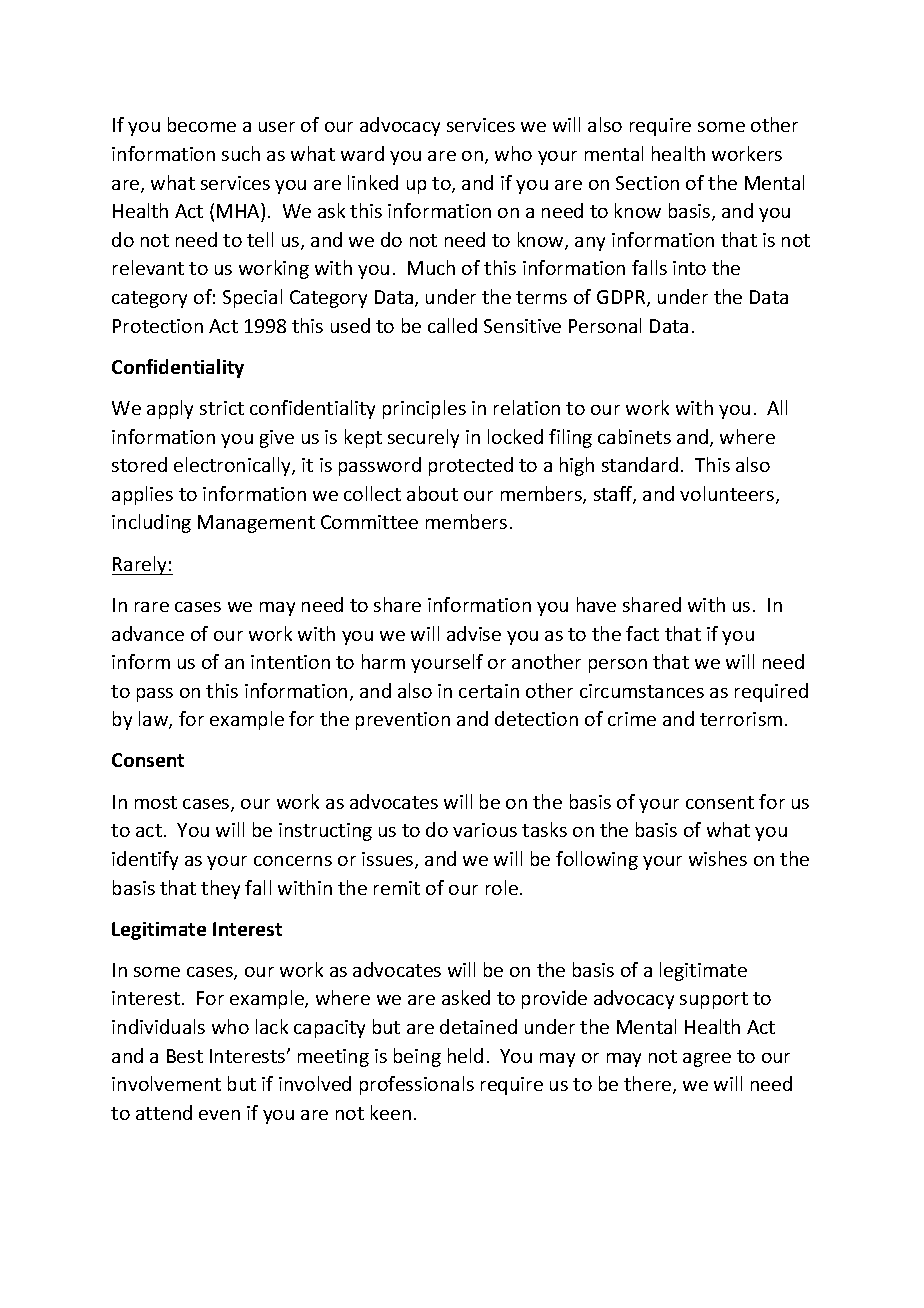 The height and width of the screenshot is (1308, 924). I want to click on such, so click(241, 153).
